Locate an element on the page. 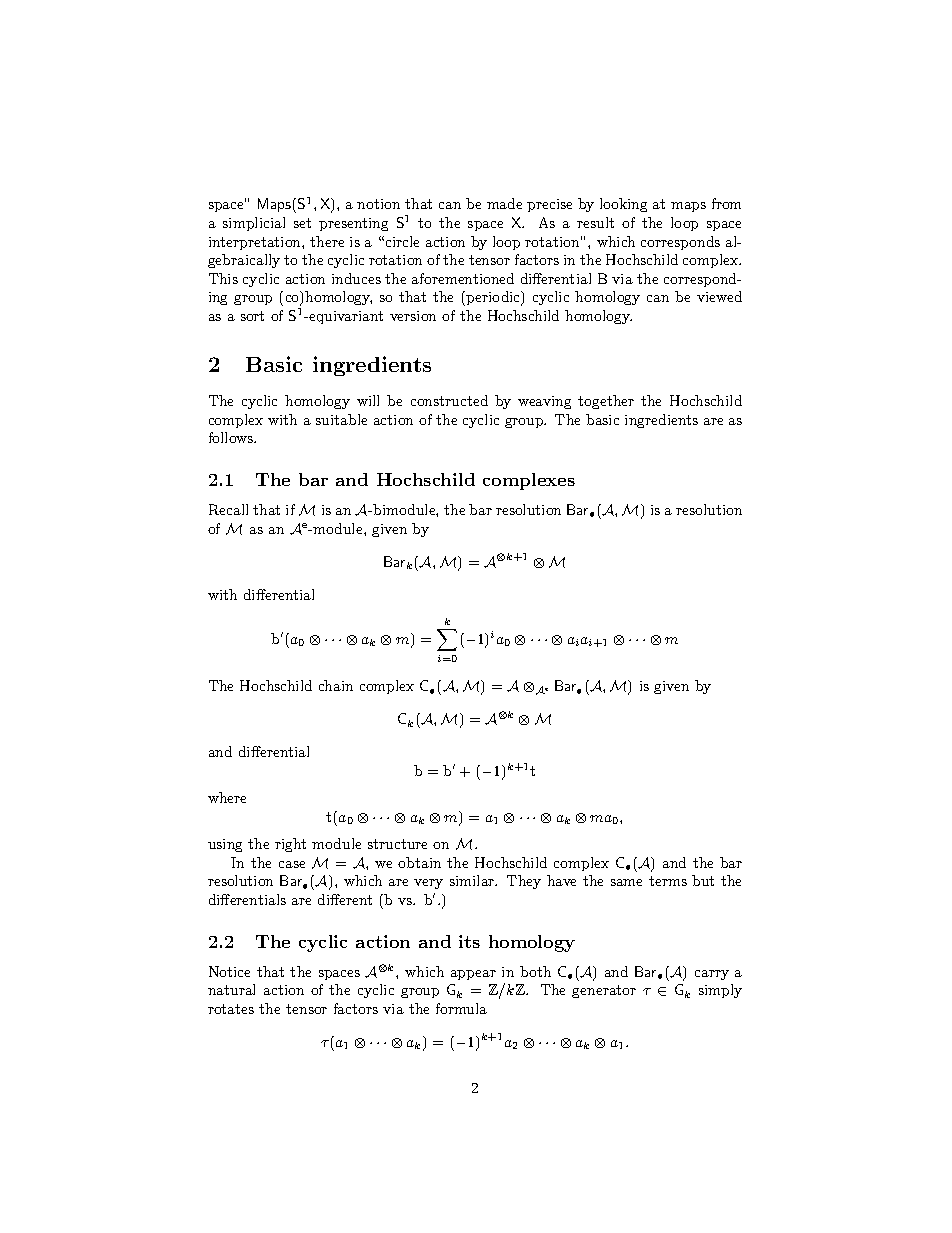 The image size is (952, 1233). appear is located at coordinates (473, 975).
